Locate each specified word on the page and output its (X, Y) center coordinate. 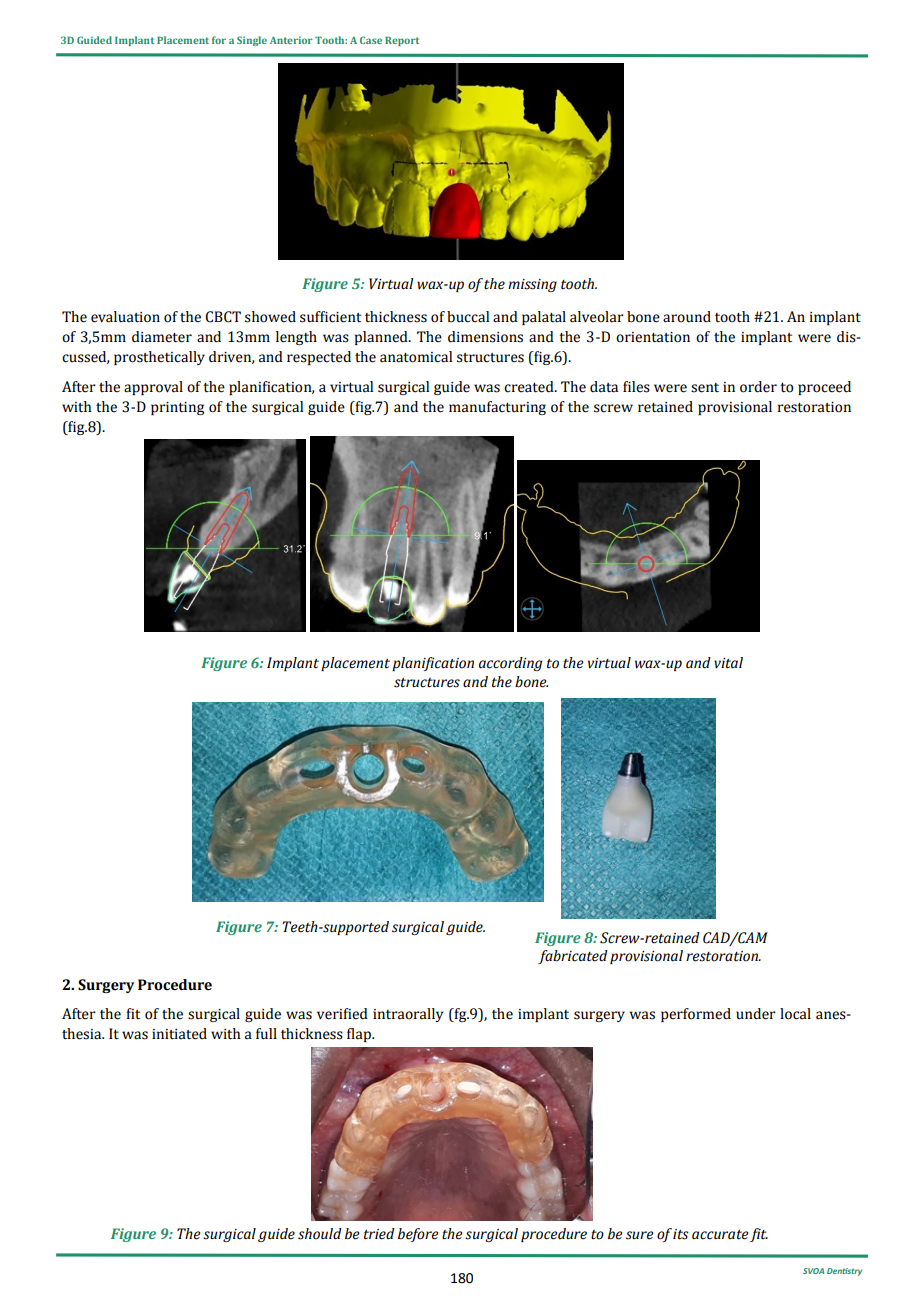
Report (402, 41)
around (687, 317)
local (795, 1014)
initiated (179, 1034)
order (758, 387)
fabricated (573, 957)
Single (252, 41)
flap (360, 1035)
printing (177, 408)
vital (728, 663)
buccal (468, 317)
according (510, 664)
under (756, 1014)
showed (270, 317)
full (266, 1034)
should (320, 1234)
